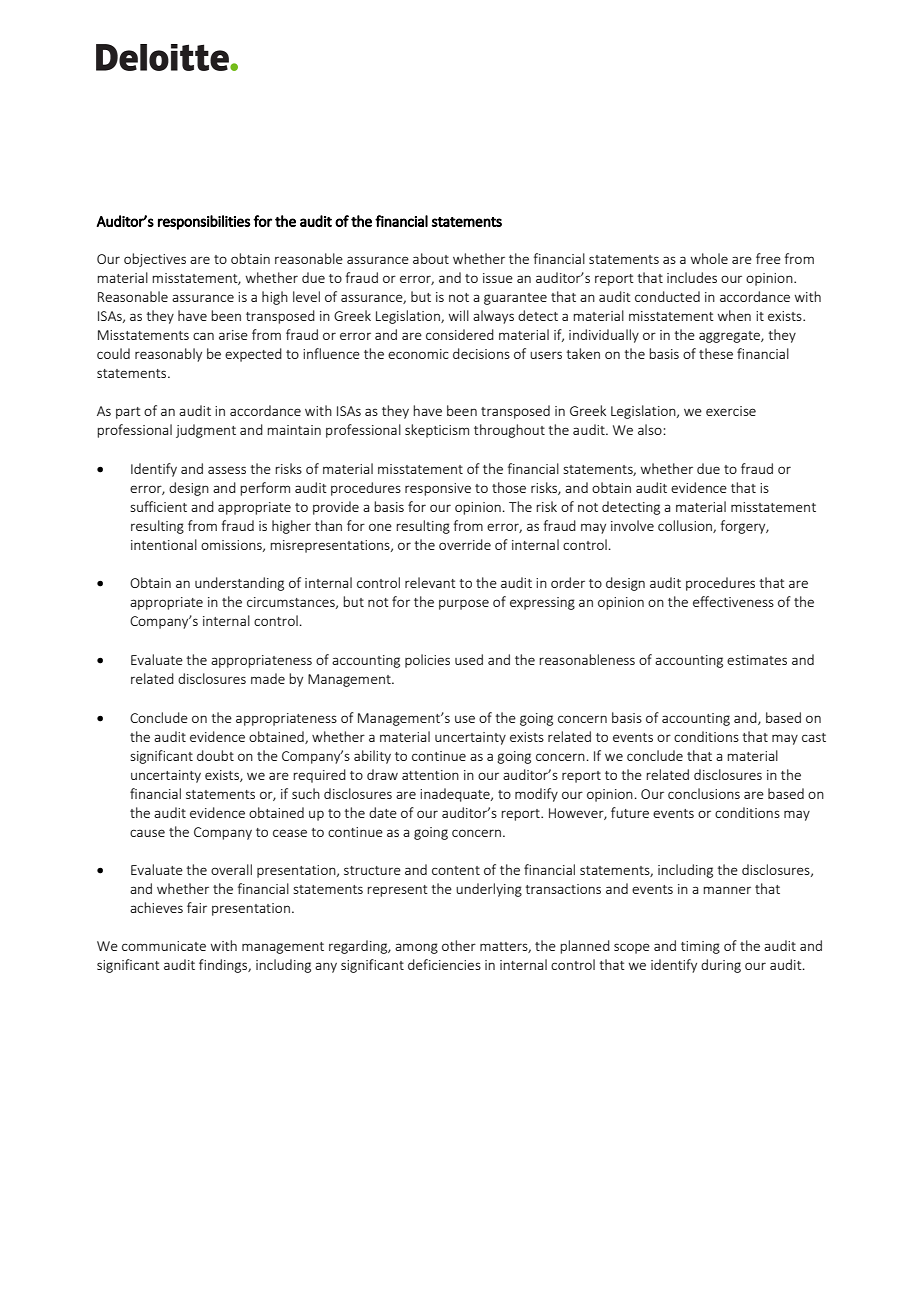  Describe the element at coordinates (814, 737) in the document. I see `cast` at that location.
